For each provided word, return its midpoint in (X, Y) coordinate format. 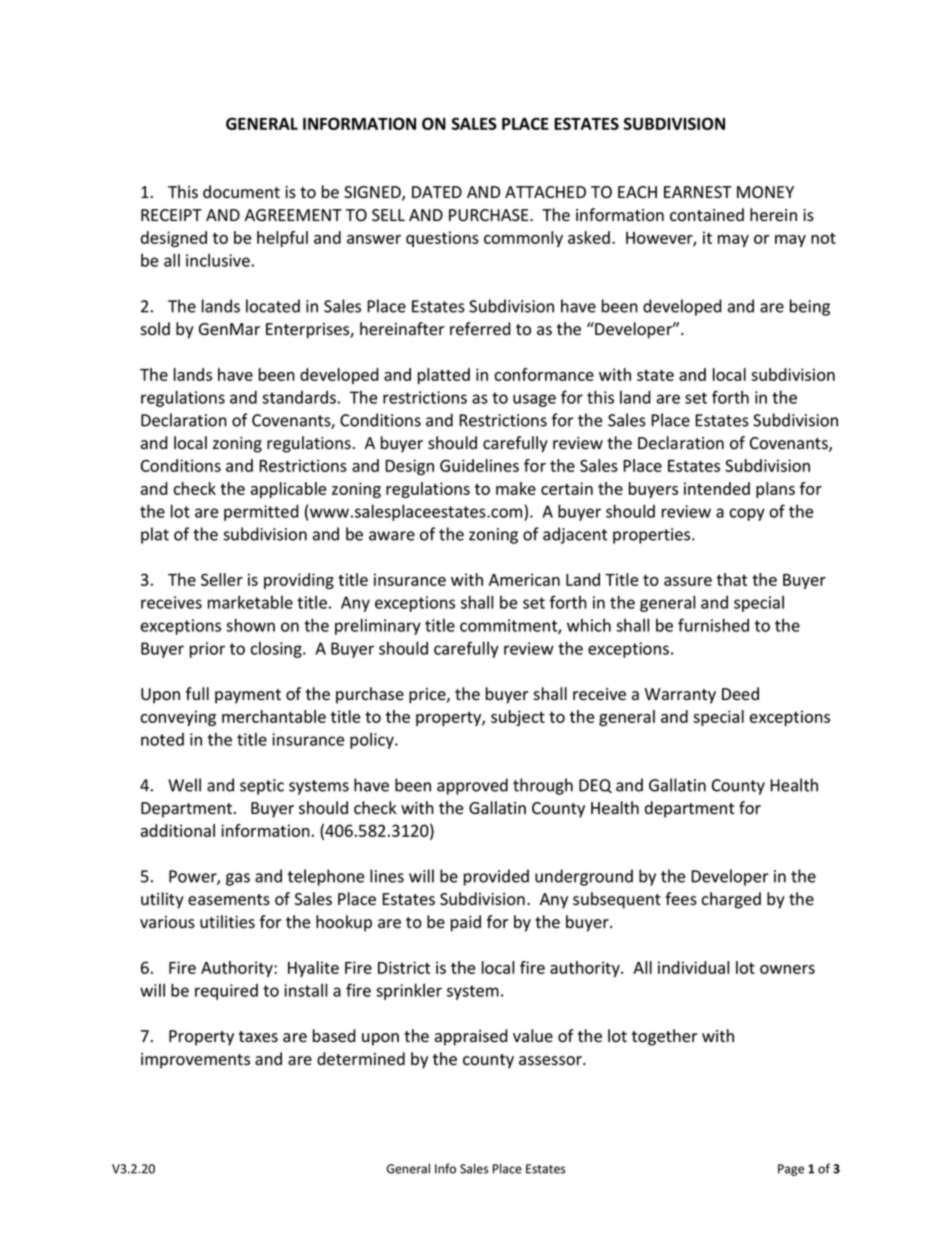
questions (442, 239)
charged (731, 900)
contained (707, 215)
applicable (288, 490)
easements (229, 900)
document (241, 192)
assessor (551, 1061)
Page (791, 1170)
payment (248, 696)
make (516, 488)
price (428, 696)
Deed (740, 694)
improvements (195, 1061)
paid (466, 923)
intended (717, 488)
